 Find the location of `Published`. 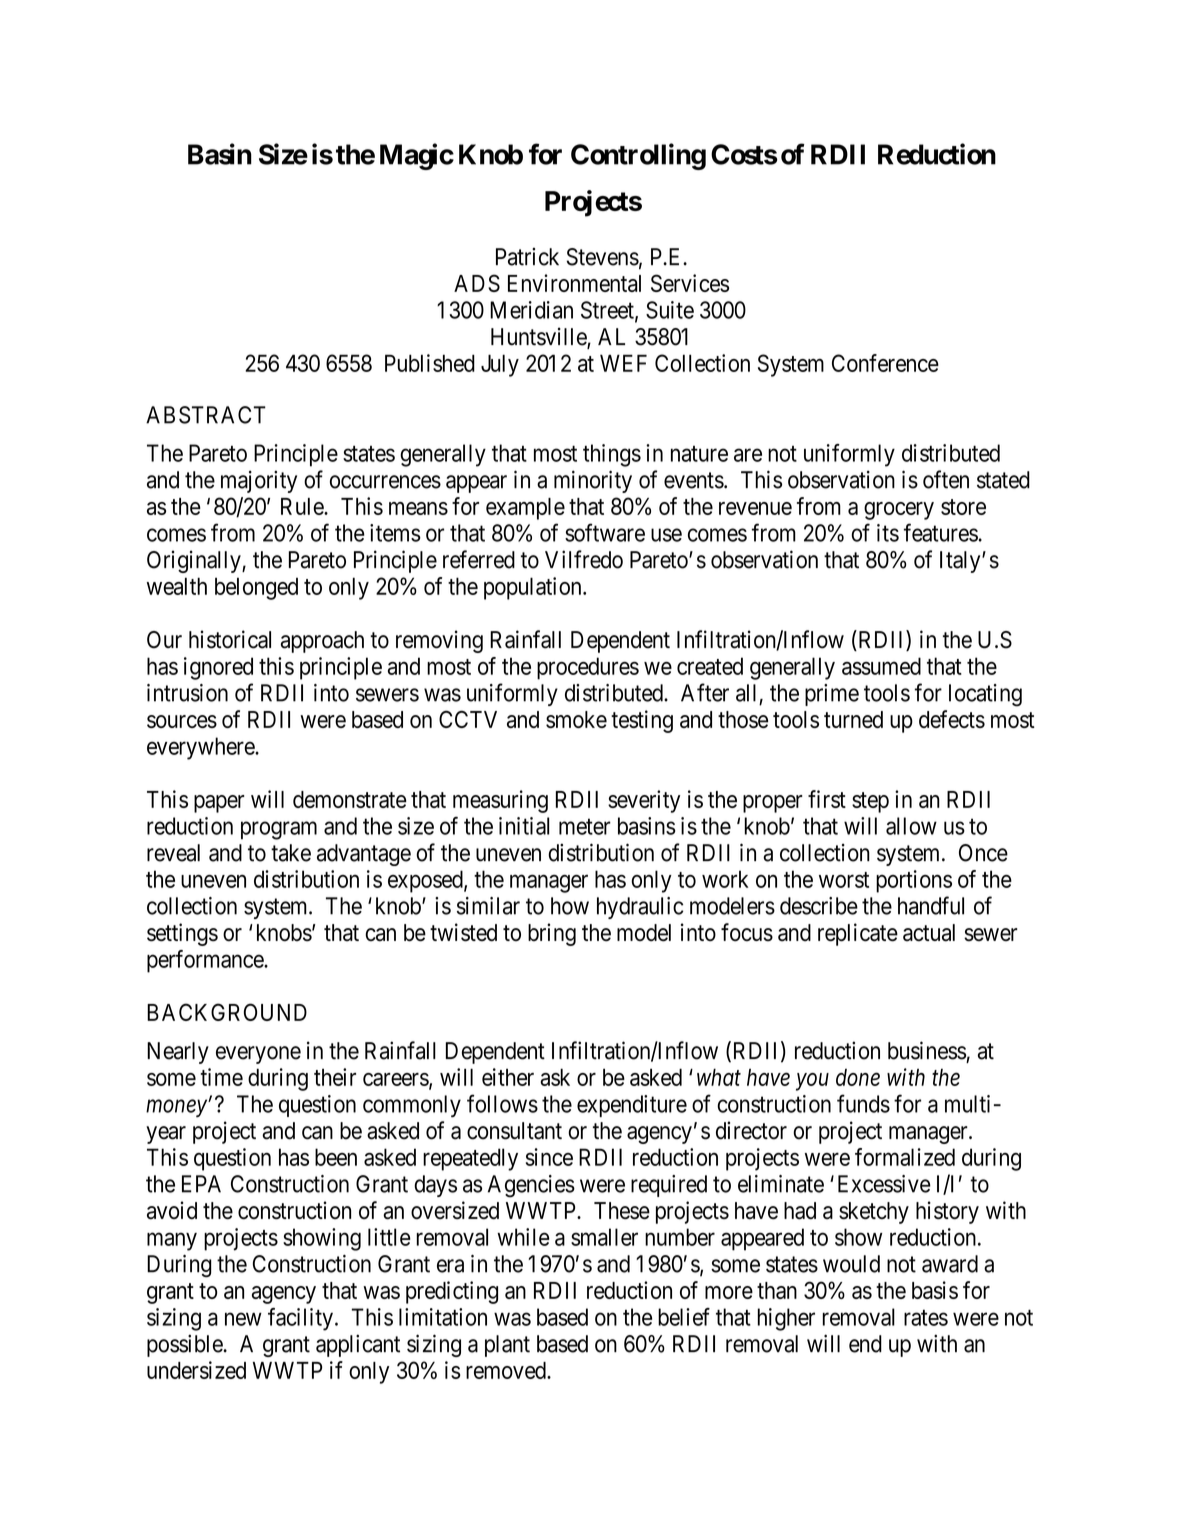

Published is located at coordinates (430, 363).
